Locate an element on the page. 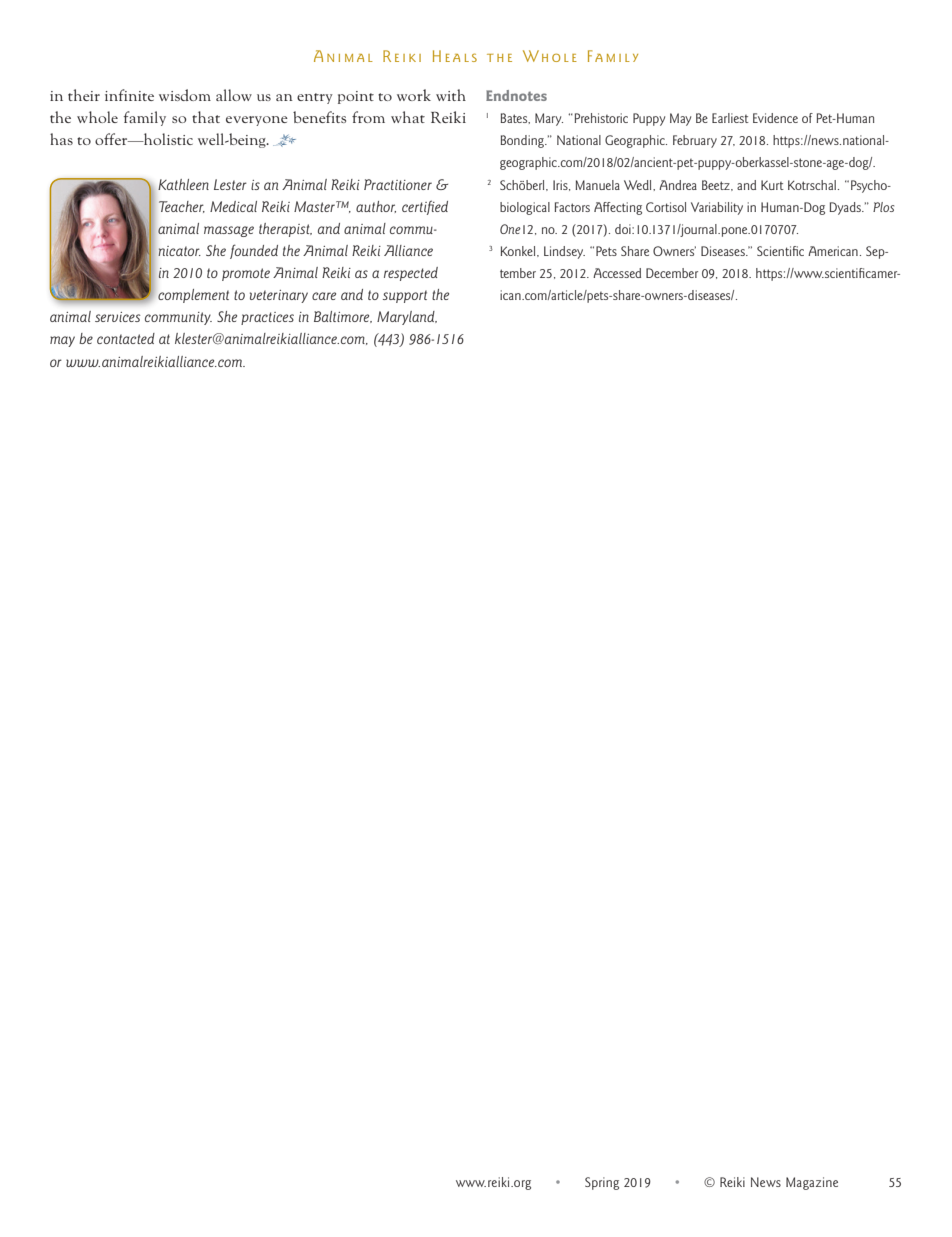 The image size is (952, 1237). Baltimore is located at coordinates (343, 317).
